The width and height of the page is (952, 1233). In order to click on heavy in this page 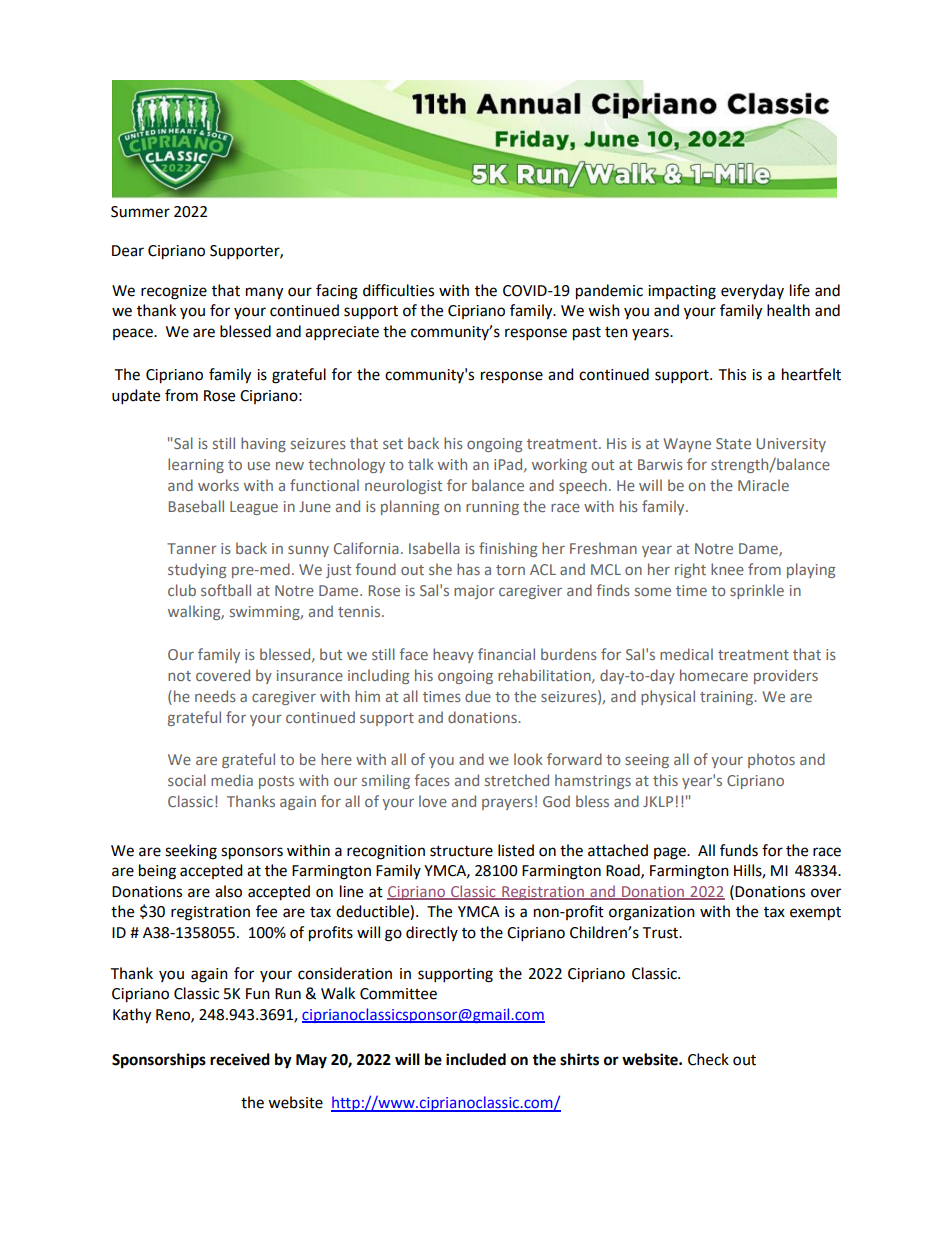, I will do `click(453, 655)`.
